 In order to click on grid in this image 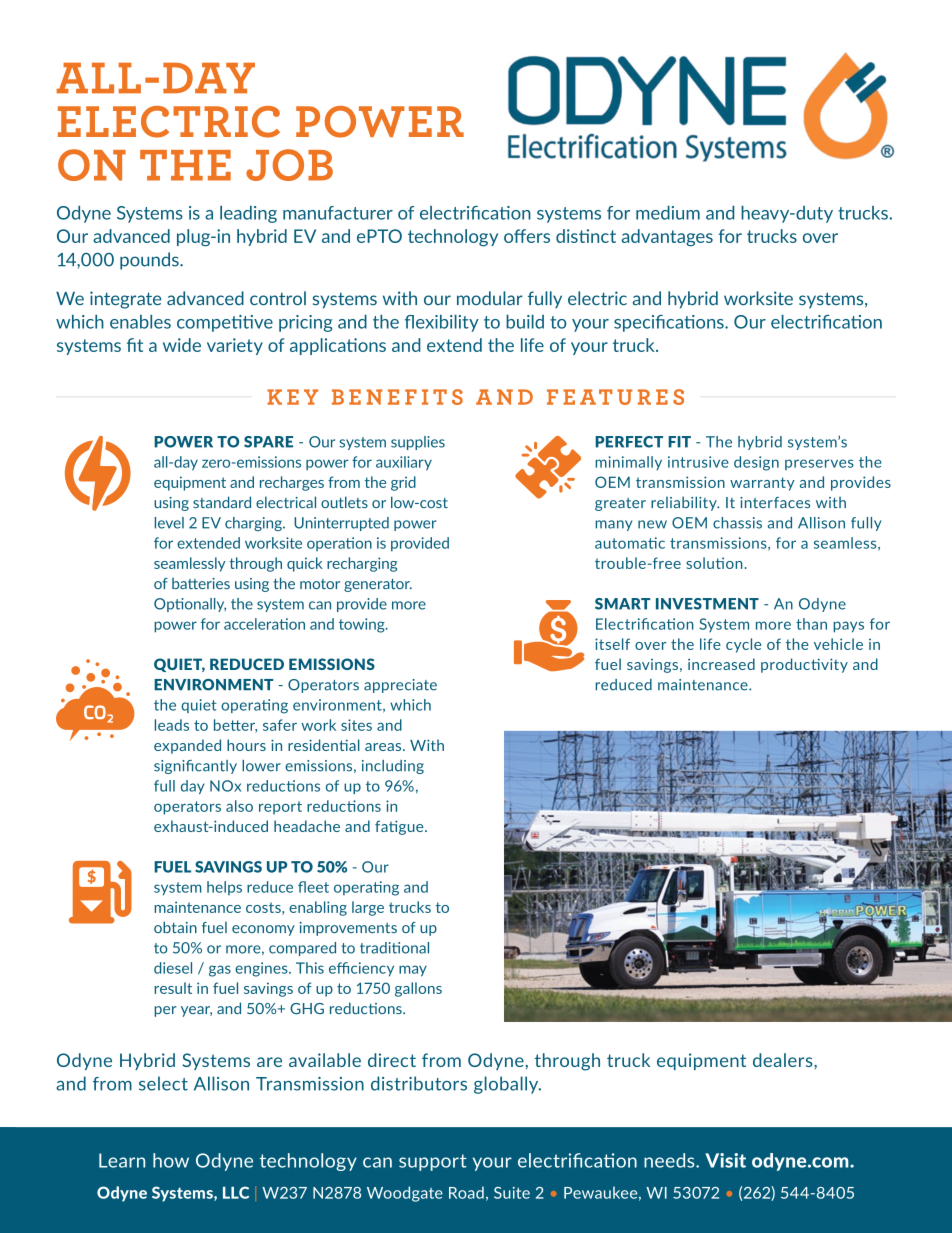, I will do `click(403, 483)`.
